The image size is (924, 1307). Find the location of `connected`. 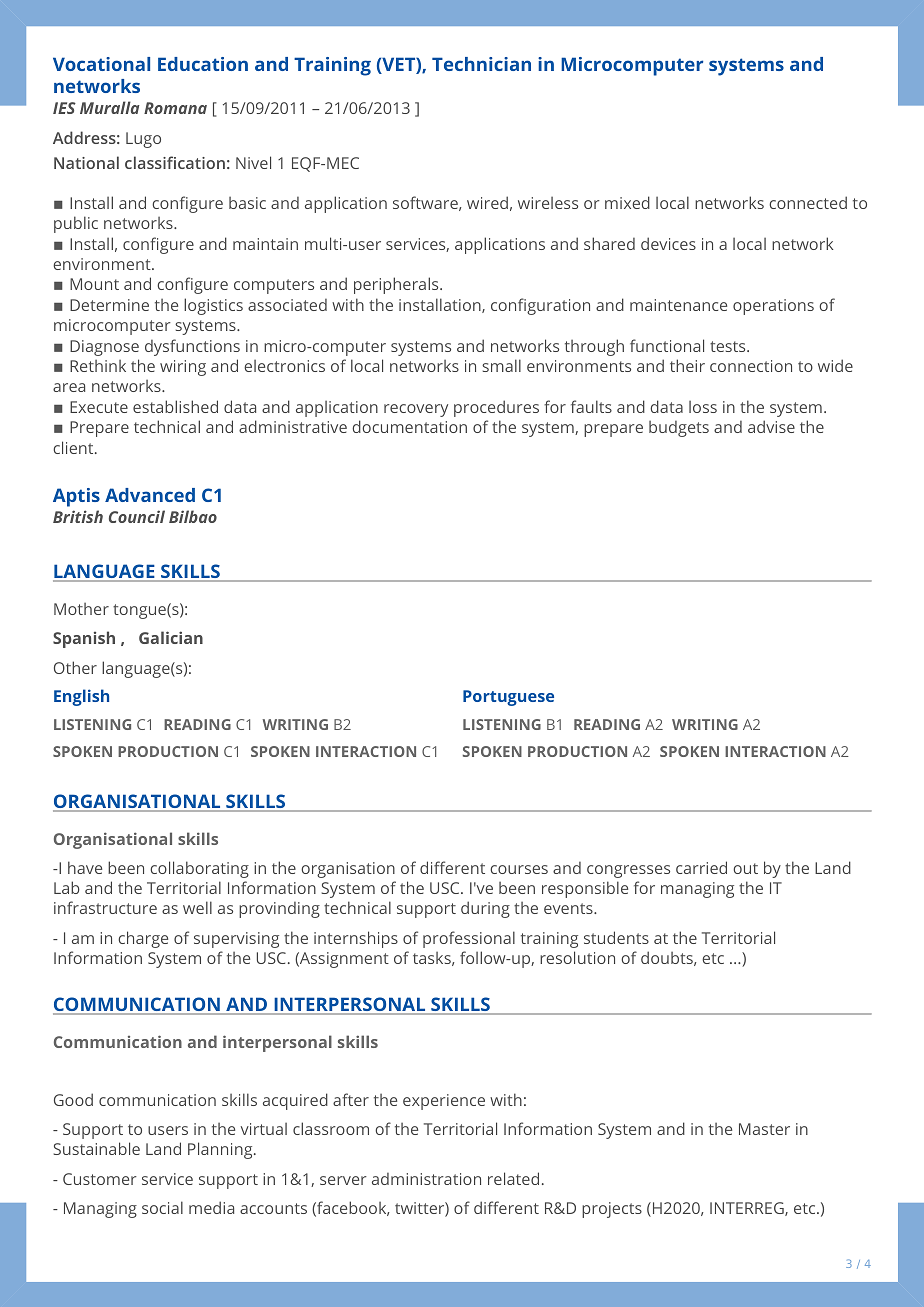

connected is located at coordinates (808, 202).
